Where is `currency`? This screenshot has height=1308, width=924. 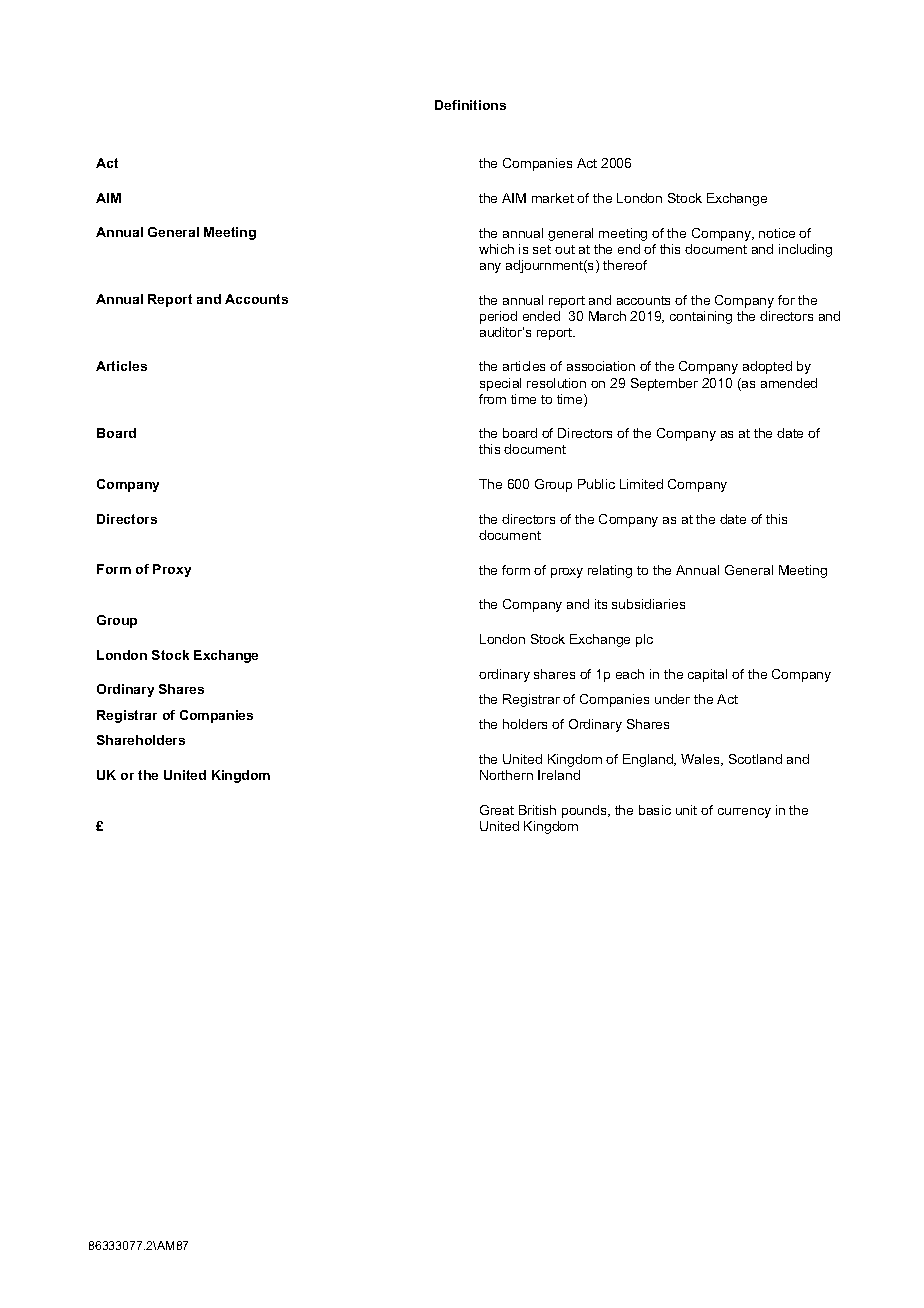
currency is located at coordinates (744, 813).
